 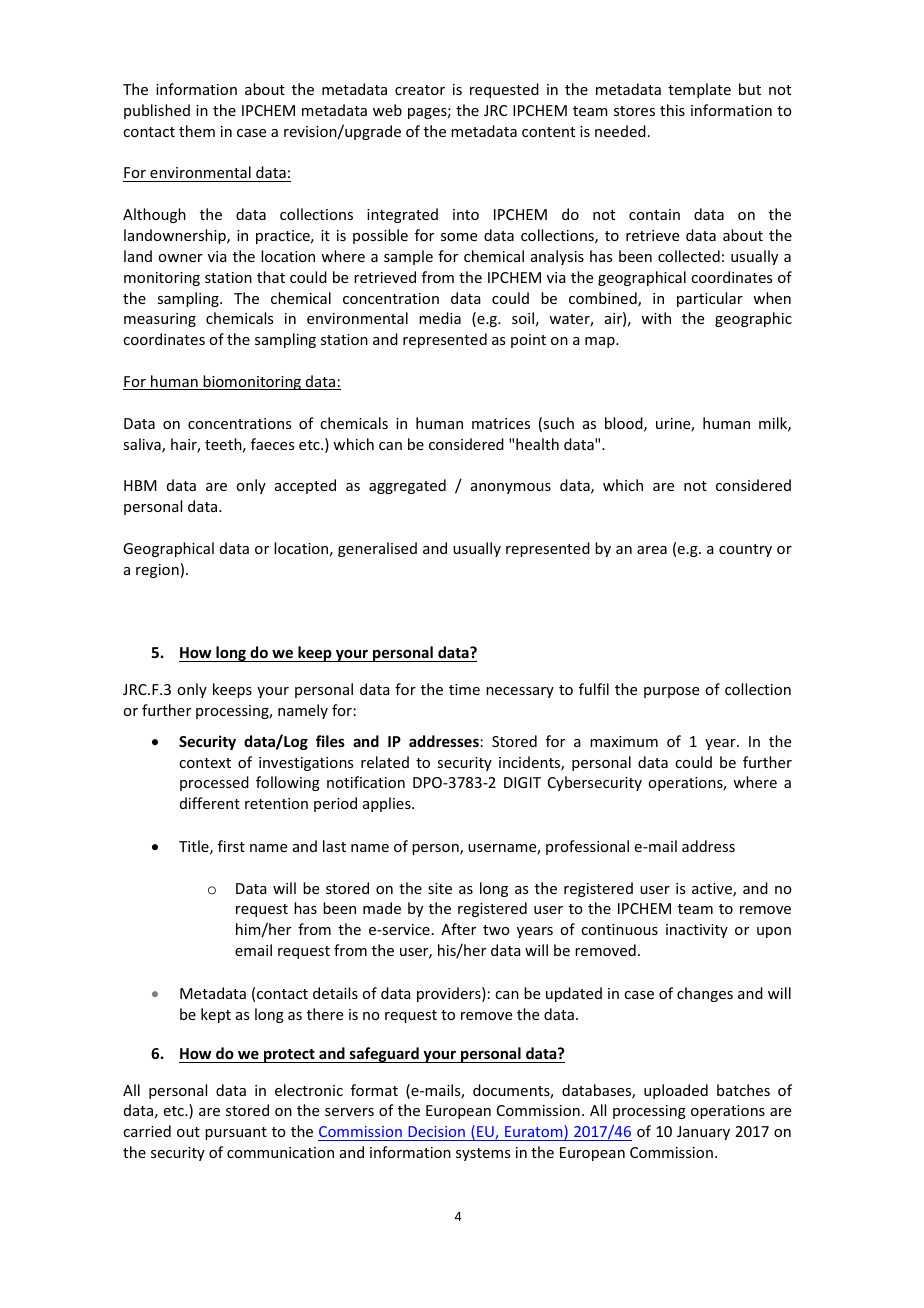 I want to click on creator, so click(x=420, y=90).
